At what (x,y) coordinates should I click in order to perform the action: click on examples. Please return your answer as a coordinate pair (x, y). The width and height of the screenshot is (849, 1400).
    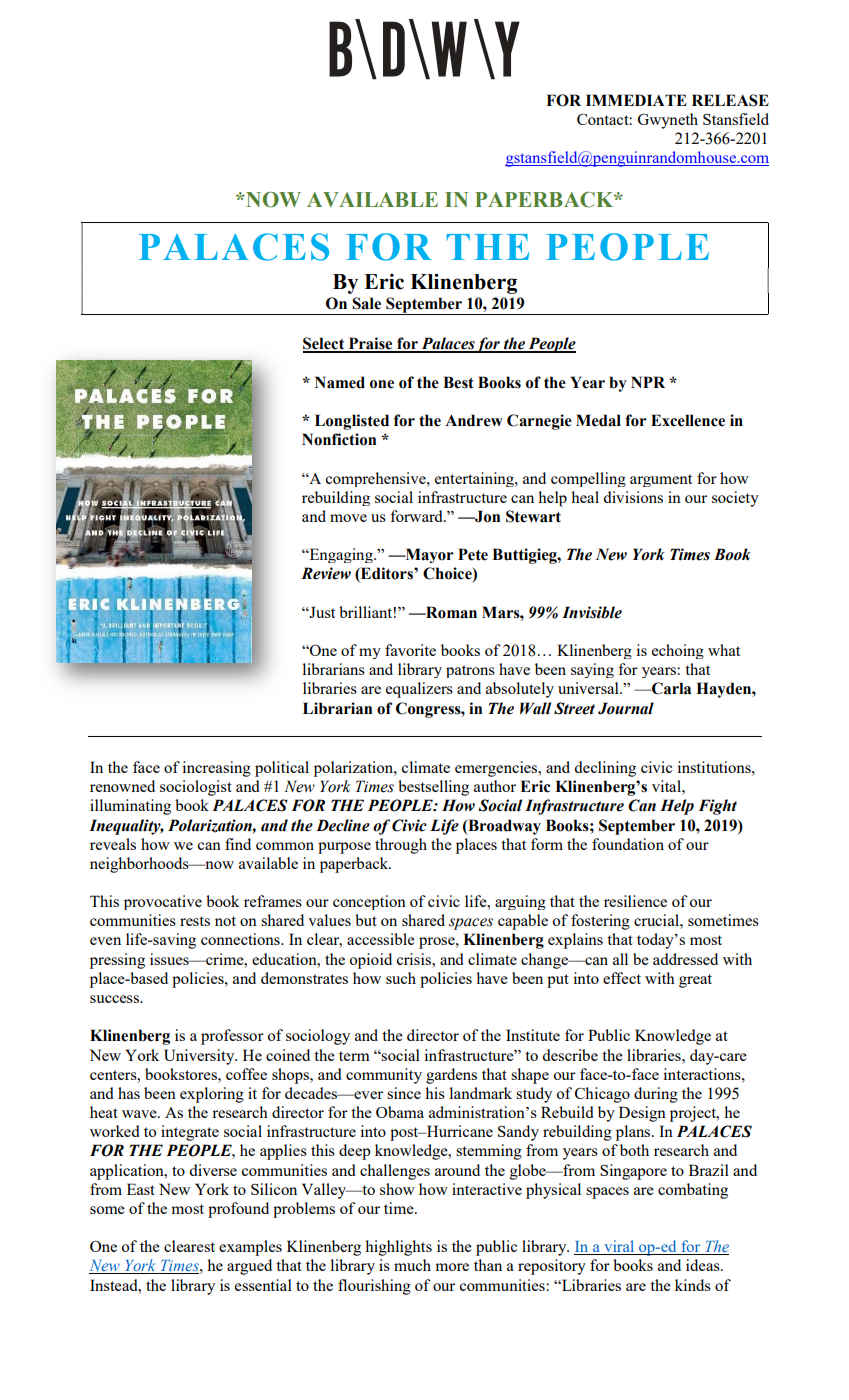
    Looking at the image, I should click on (250, 1248).
